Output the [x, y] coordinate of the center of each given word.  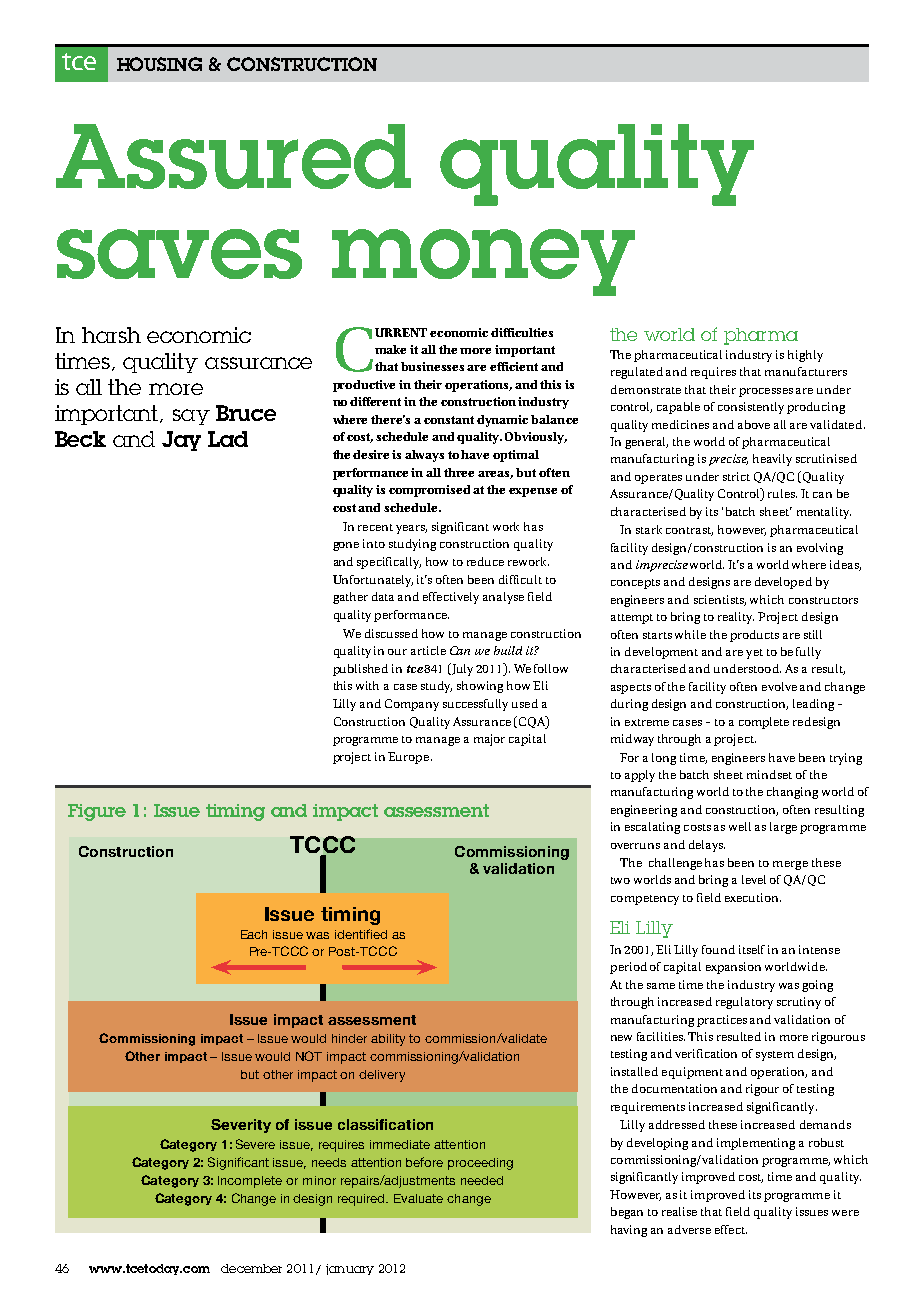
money [483, 262]
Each [254, 934]
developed [783, 583]
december [251, 1268]
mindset [769, 774]
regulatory [744, 1003]
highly [805, 356]
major [489, 740]
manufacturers [806, 371]
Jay [181, 441]
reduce [485, 561]
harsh [111, 335]
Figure [97, 812]
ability [388, 1040]
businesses [432, 366]
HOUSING [159, 64]
